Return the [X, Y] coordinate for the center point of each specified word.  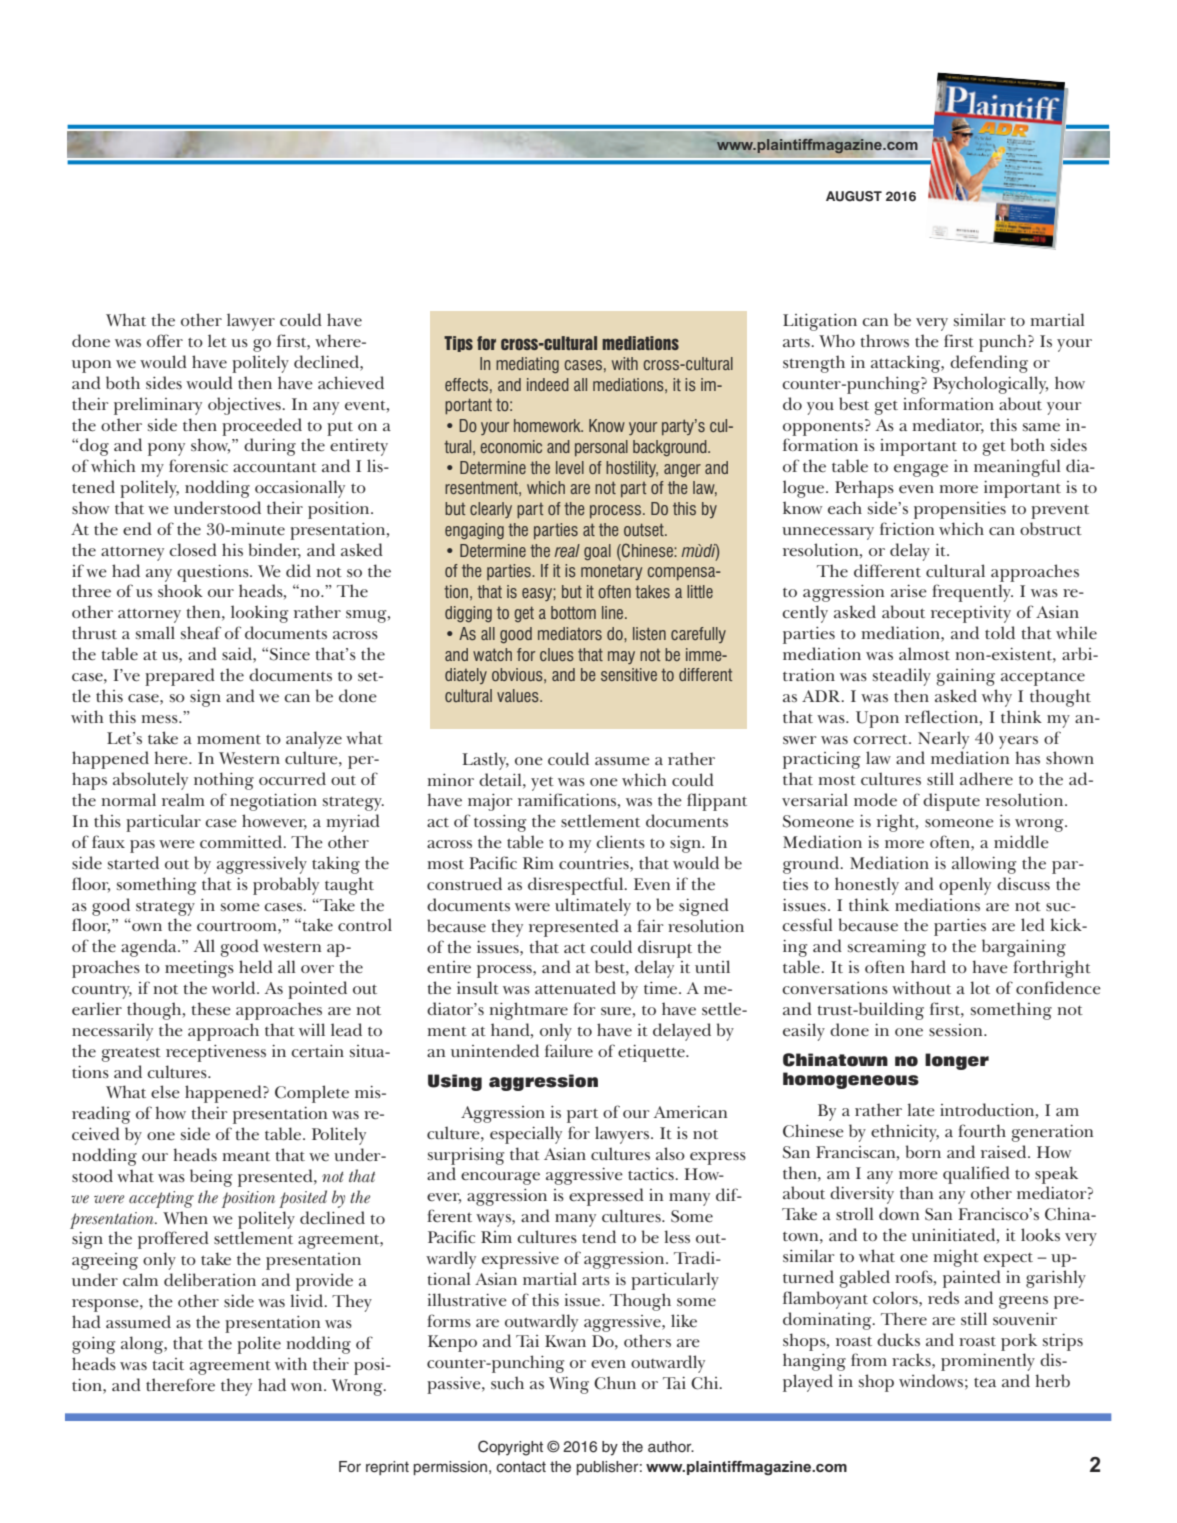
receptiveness [216, 1053]
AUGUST [854, 196]
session [957, 1030]
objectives [245, 406]
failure [569, 1051]
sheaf [201, 632]
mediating [527, 365]
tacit [168, 1364]
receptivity [971, 614]
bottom [573, 612]
